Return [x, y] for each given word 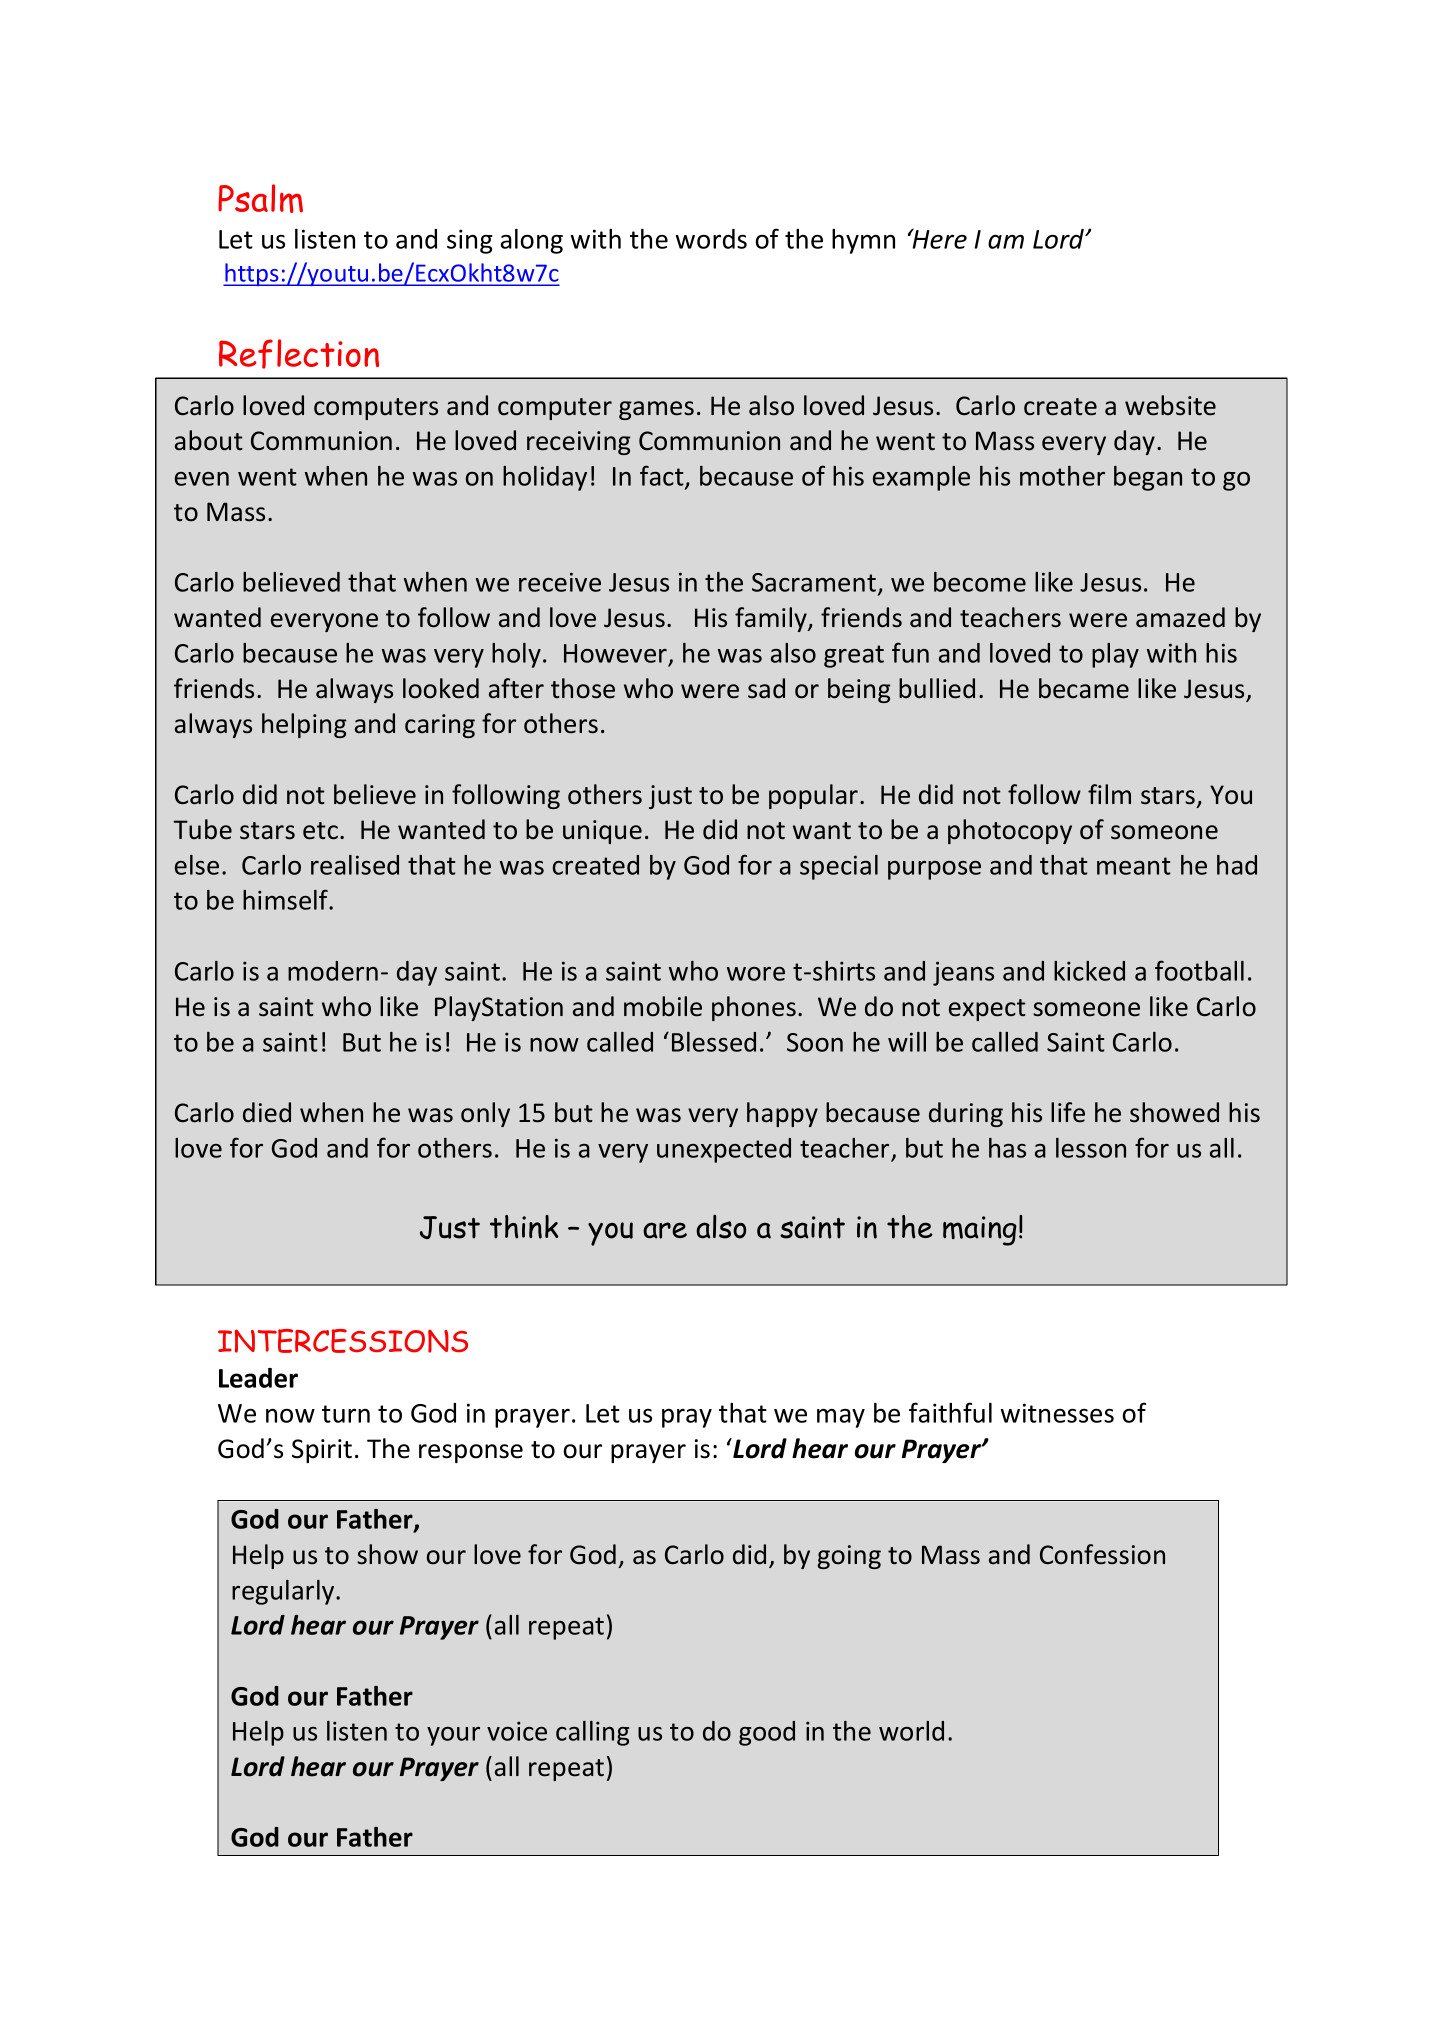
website [1170, 405]
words [711, 239]
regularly [284, 1592]
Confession [1102, 1554]
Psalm [260, 198]
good [767, 1733]
